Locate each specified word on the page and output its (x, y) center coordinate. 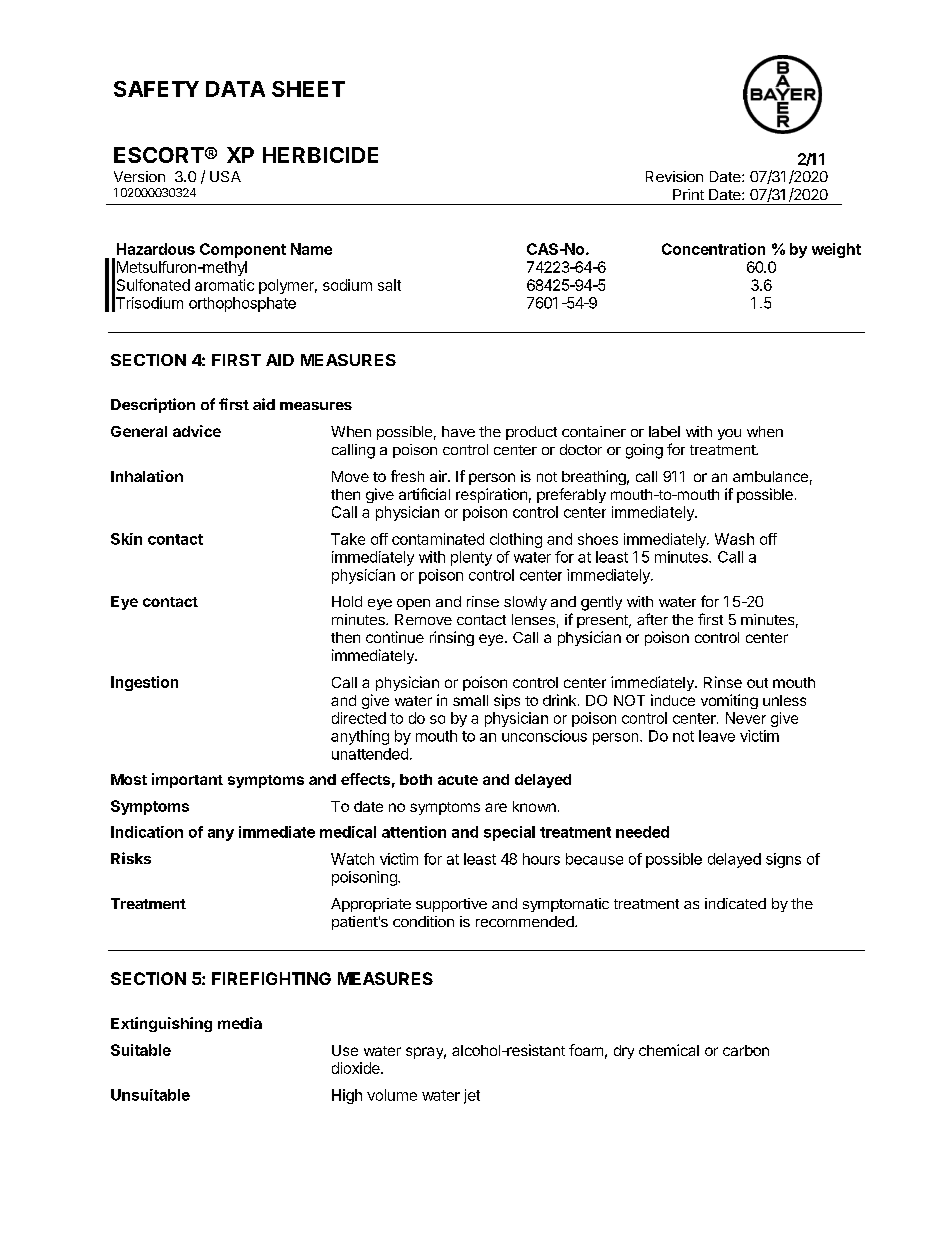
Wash (734, 539)
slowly (525, 603)
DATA (235, 89)
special (509, 833)
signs (783, 860)
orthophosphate (242, 304)
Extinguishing (161, 1024)
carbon (746, 1050)
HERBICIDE (320, 155)
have (458, 431)
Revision (674, 176)
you (729, 434)
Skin (126, 539)
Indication (147, 832)
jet (472, 1096)
